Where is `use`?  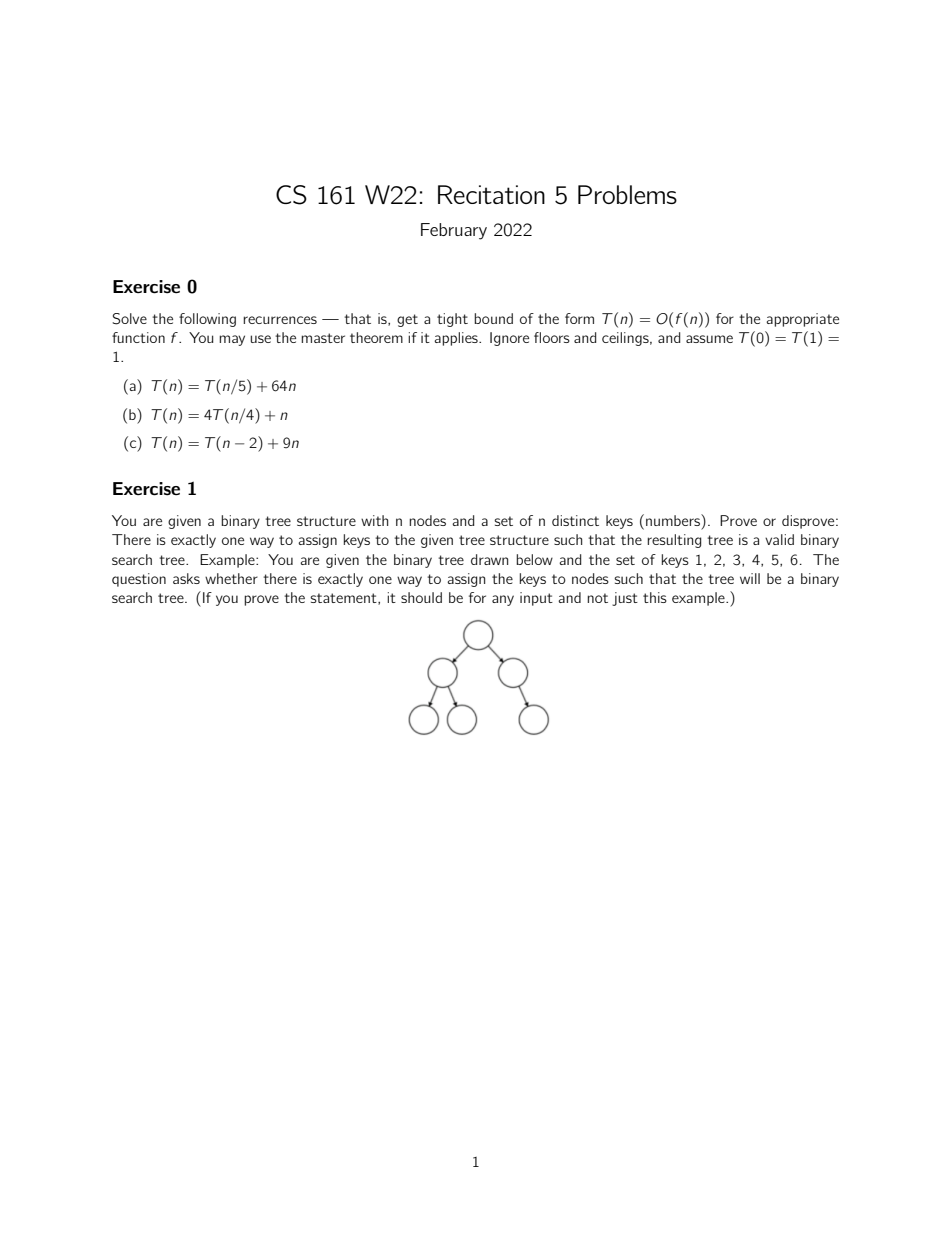 use is located at coordinates (260, 339).
